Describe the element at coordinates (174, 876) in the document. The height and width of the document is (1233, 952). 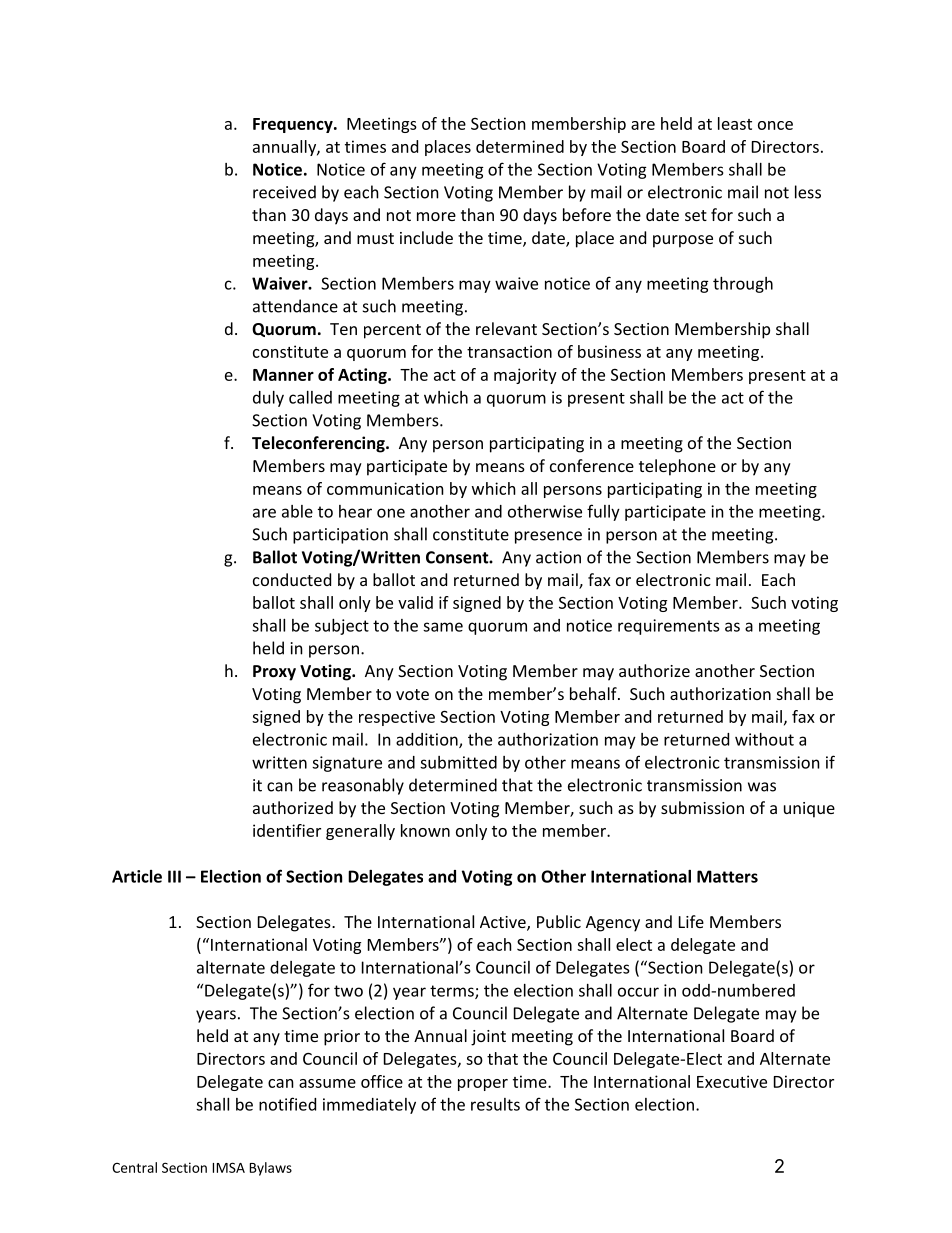
I see `III` at that location.
